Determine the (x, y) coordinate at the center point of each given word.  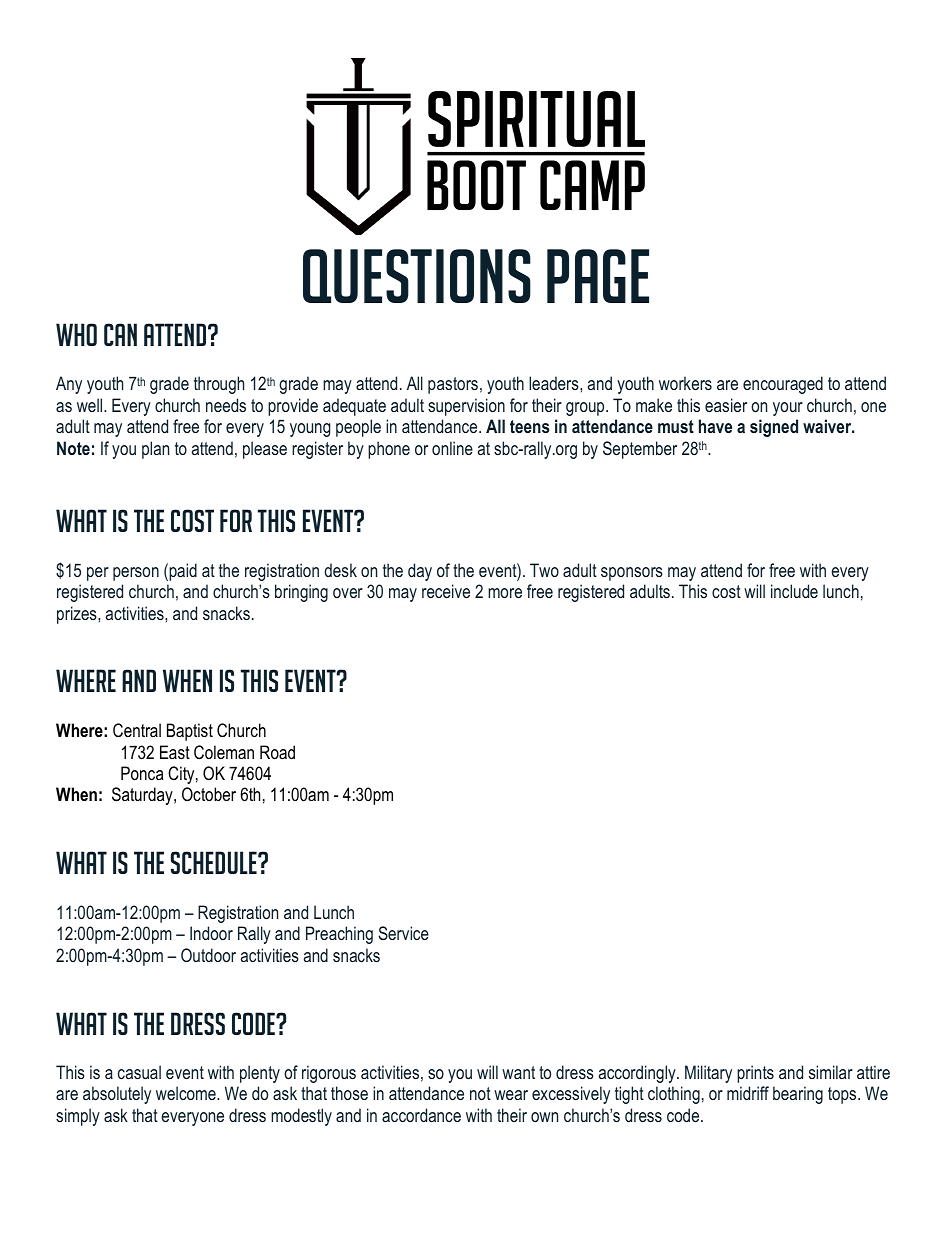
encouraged (783, 385)
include (794, 591)
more (505, 593)
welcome (187, 1093)
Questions (417, 276)
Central (137, 730)
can (120, 334)
